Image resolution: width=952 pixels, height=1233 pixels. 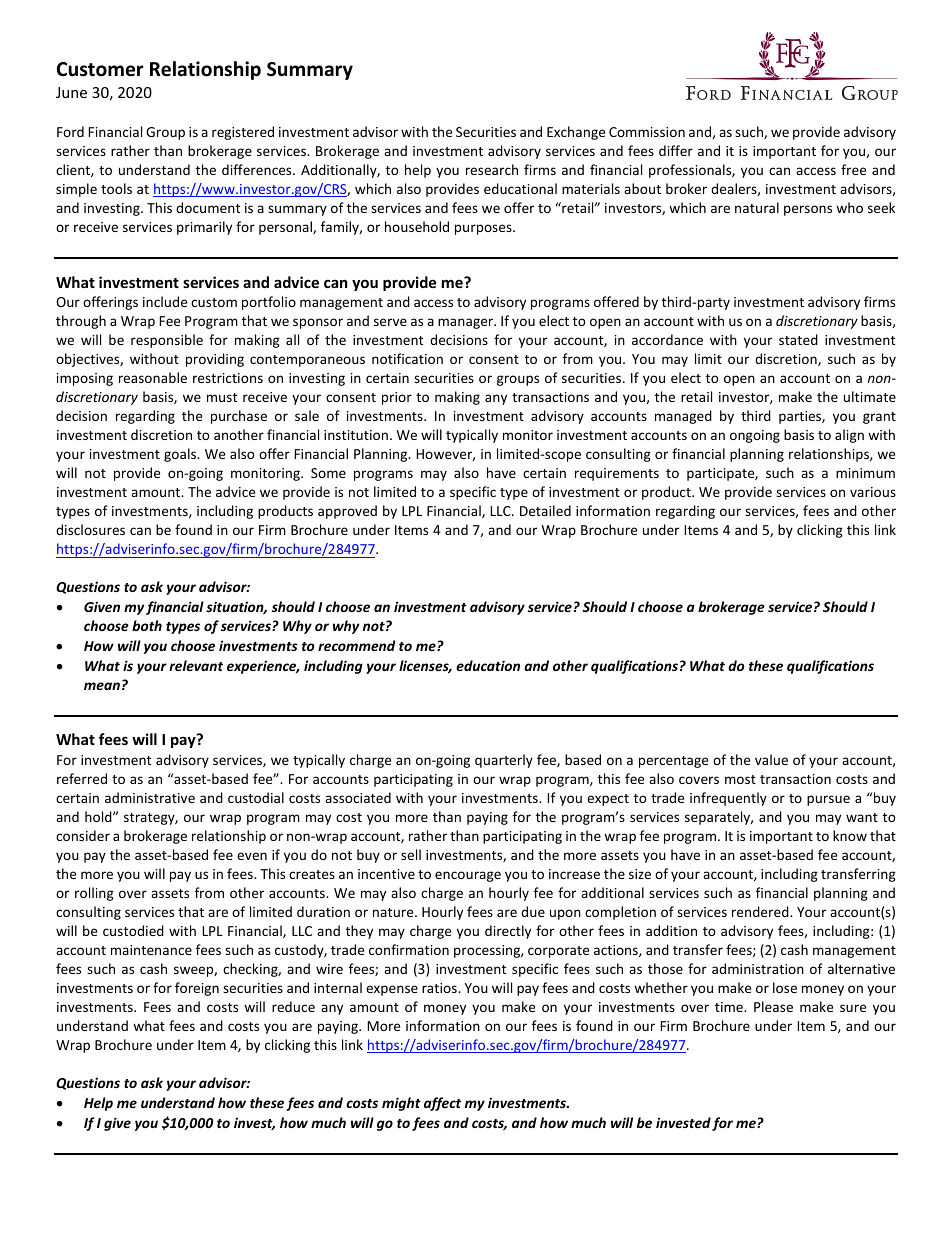 What do you see at coordinates (442, 1104) in the image?
I see `affect` at bounding box center [442, 1104].
